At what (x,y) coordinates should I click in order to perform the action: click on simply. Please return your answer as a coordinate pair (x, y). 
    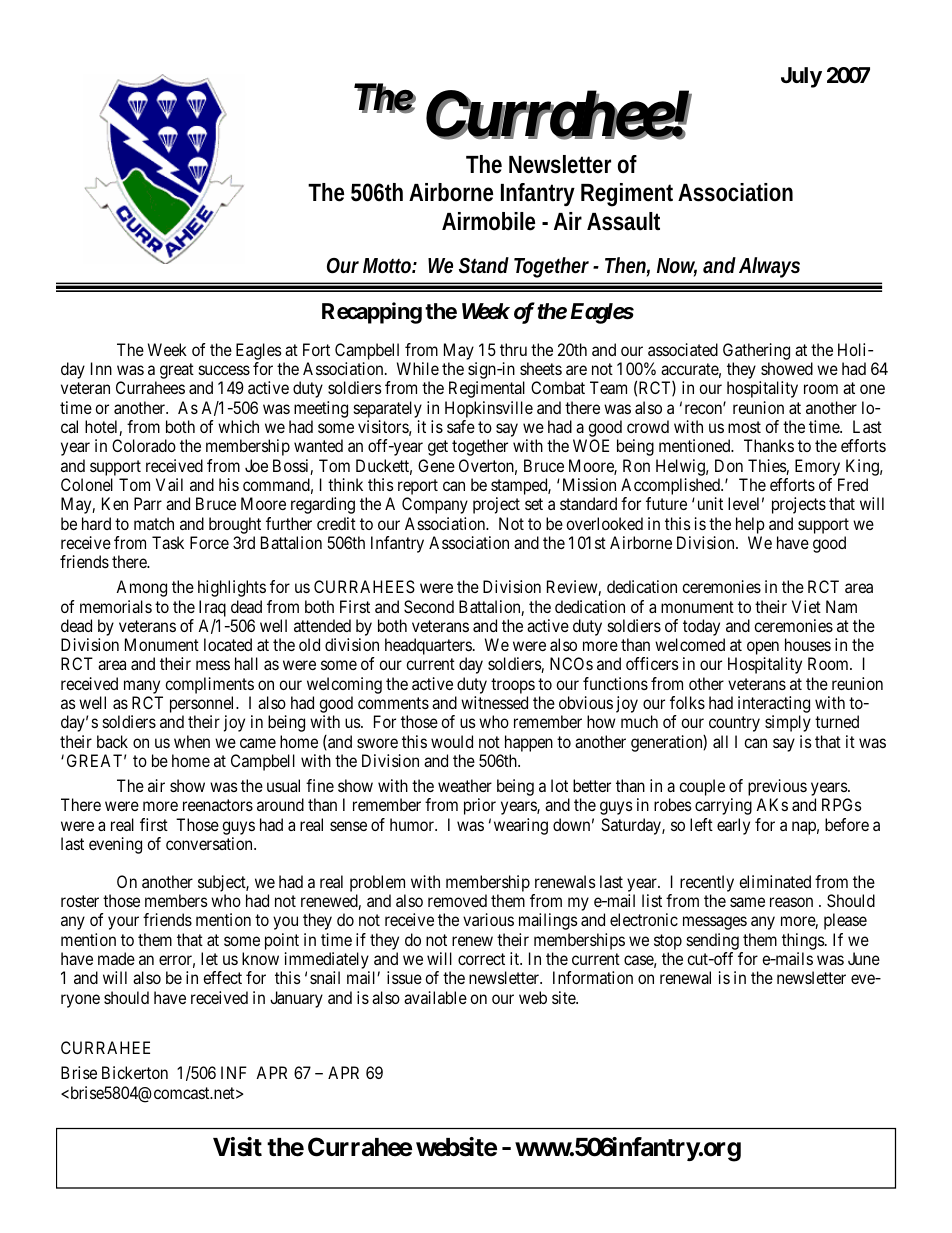
    Looking at the image, I should click on (788, 723).
